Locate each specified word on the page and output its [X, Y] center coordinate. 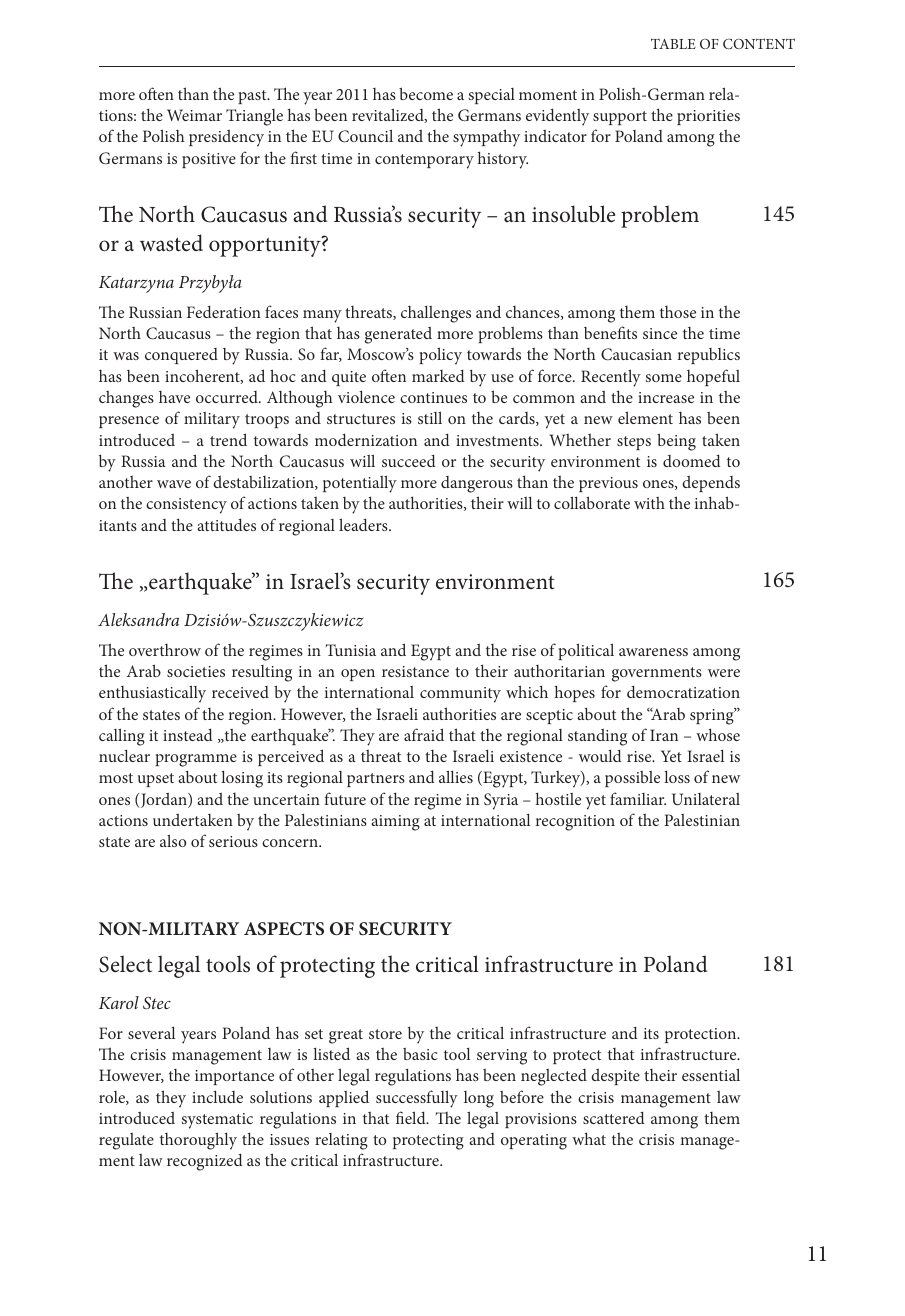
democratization [683, 692]
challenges [436, 314]
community [460, 695]
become [426, 93]
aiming [395, 823]
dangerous [477, 484]
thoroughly [198, 1141]
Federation [224, 312]
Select [125, 964]
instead [188, 735]
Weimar [194, 115]
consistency [186, 506]
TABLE [673, 43]
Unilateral [706, 799]
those [678, 312]
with [649, 503]
